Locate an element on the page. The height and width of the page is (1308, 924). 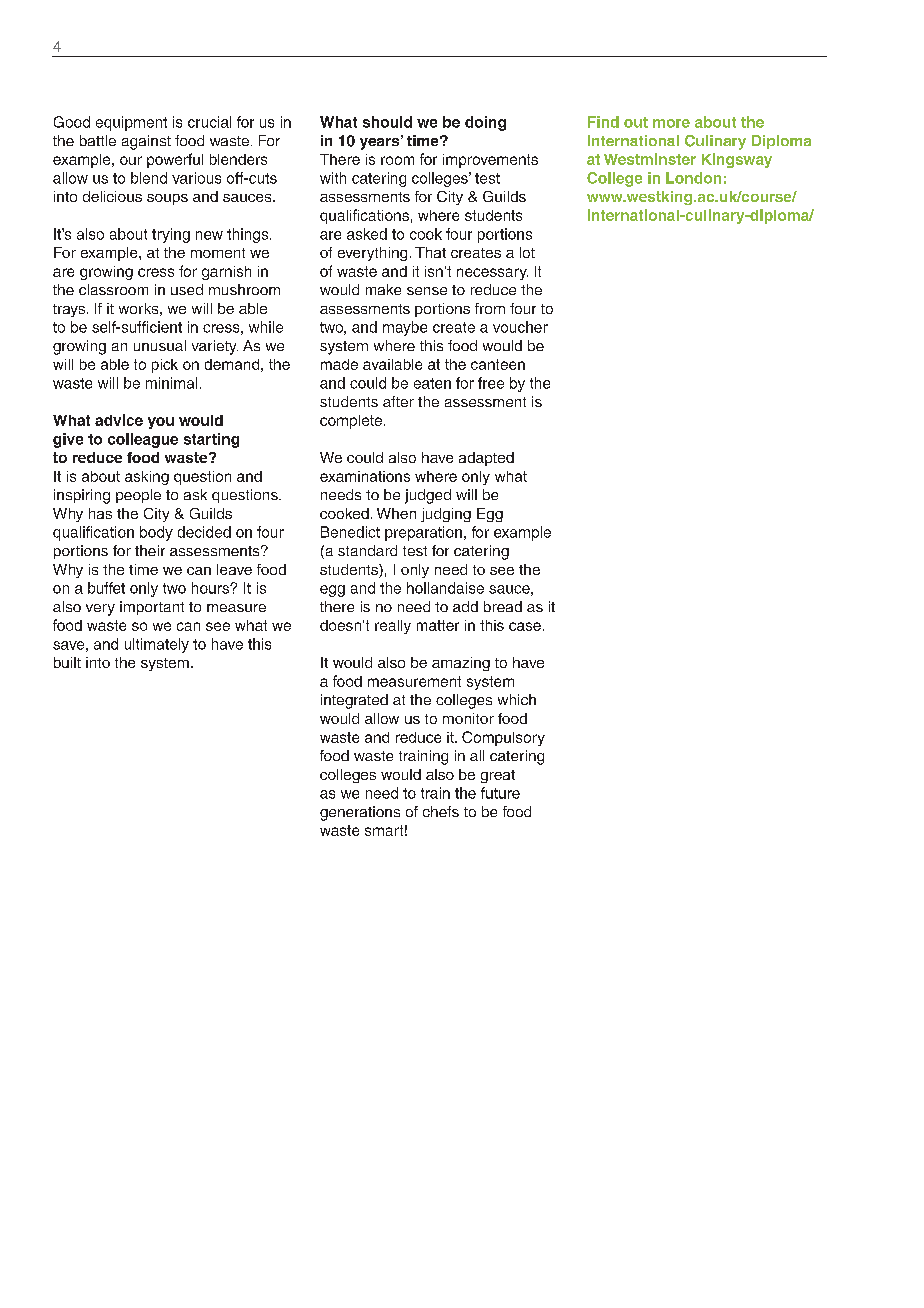
body is located at coordinates (156, 533).
